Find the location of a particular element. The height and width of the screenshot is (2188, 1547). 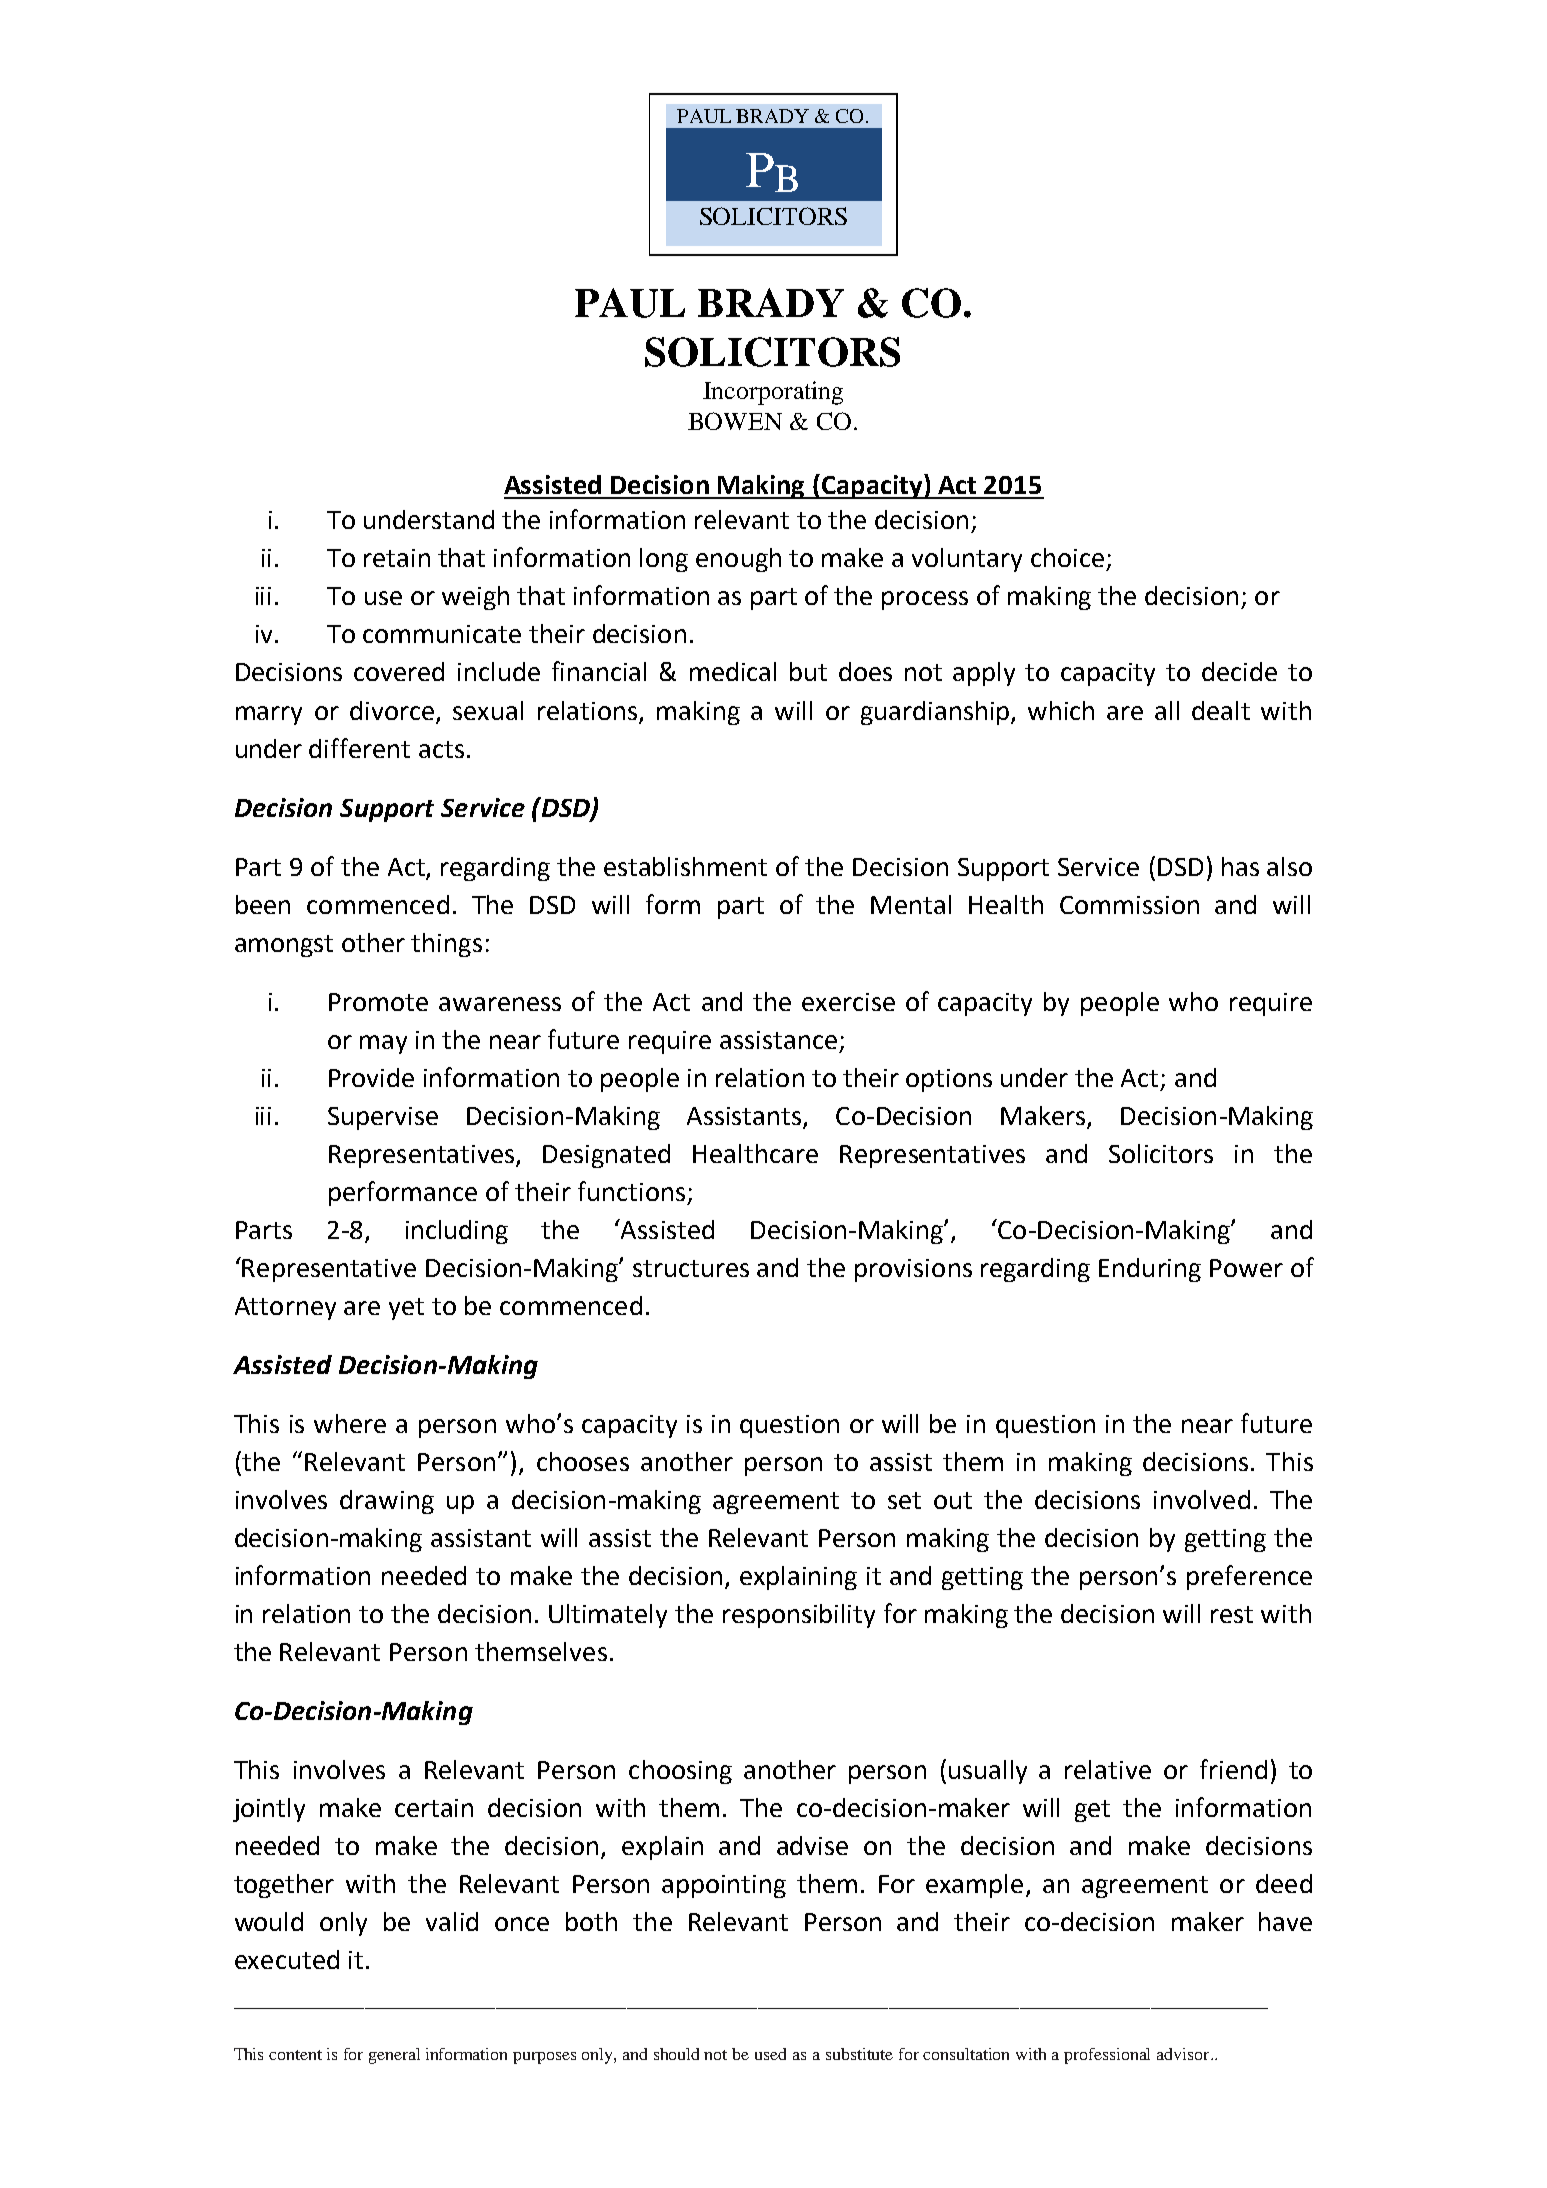

Commission is located at coordinates (1129, 905).
